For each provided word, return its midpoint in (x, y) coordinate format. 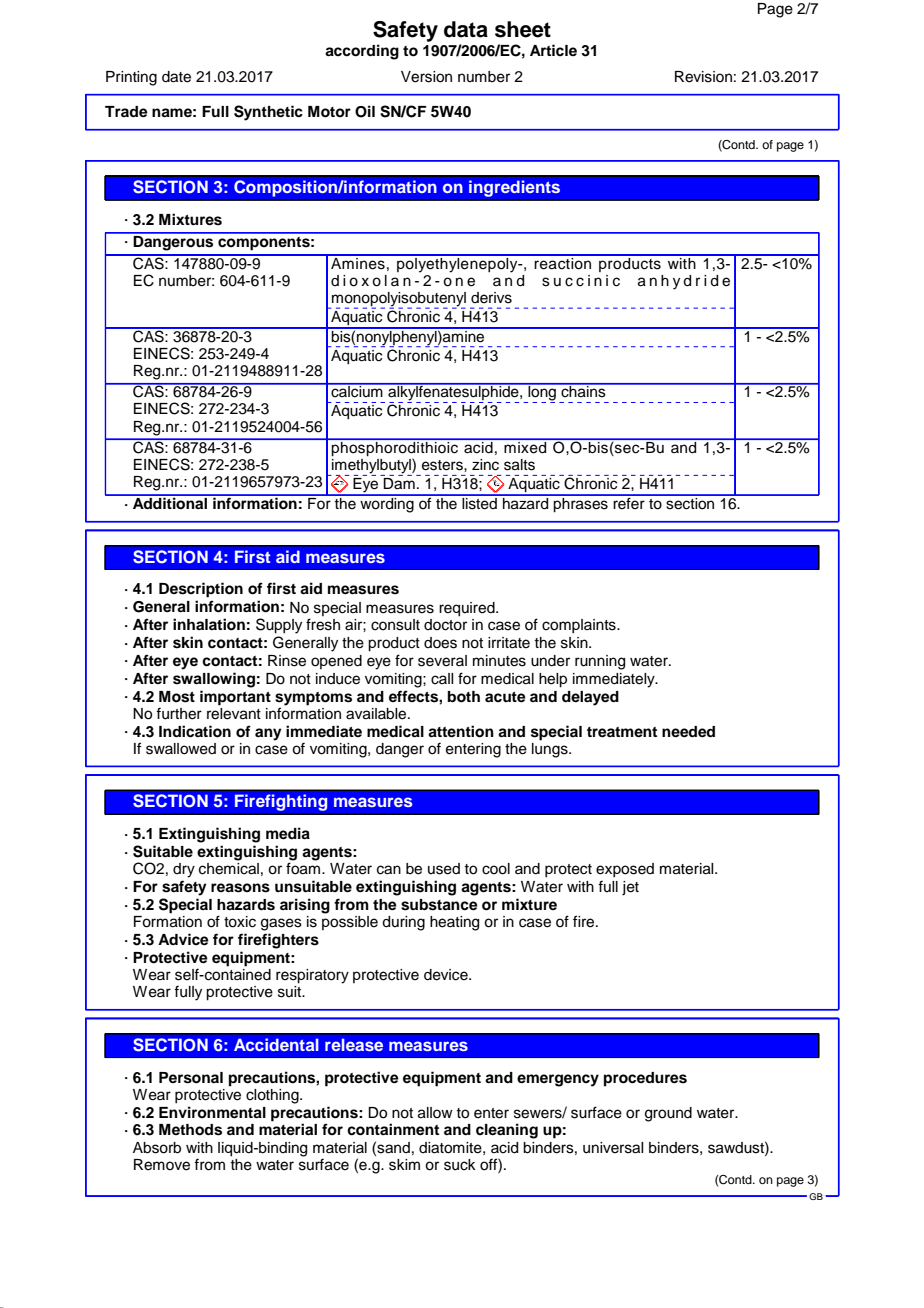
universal (613, 1148)
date (176, 77)
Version (426, 77)
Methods (190, 1130)
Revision (703, 77)
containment (393, 1129)
